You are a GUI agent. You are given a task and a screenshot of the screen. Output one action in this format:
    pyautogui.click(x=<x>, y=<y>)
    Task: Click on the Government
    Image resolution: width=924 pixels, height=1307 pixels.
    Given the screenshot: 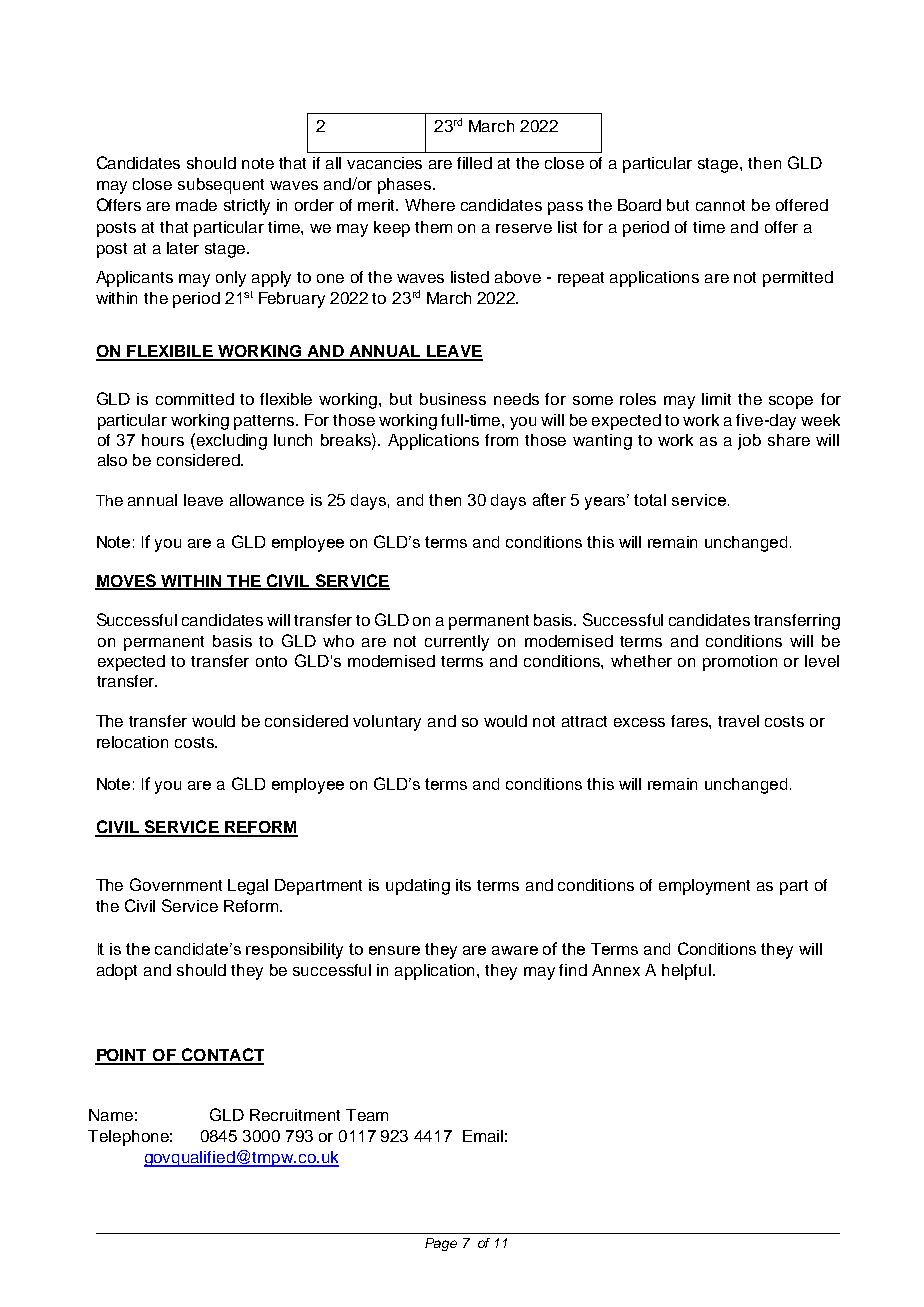 What is the action you would take?
    pyautogui.click(x=176, y=884)
